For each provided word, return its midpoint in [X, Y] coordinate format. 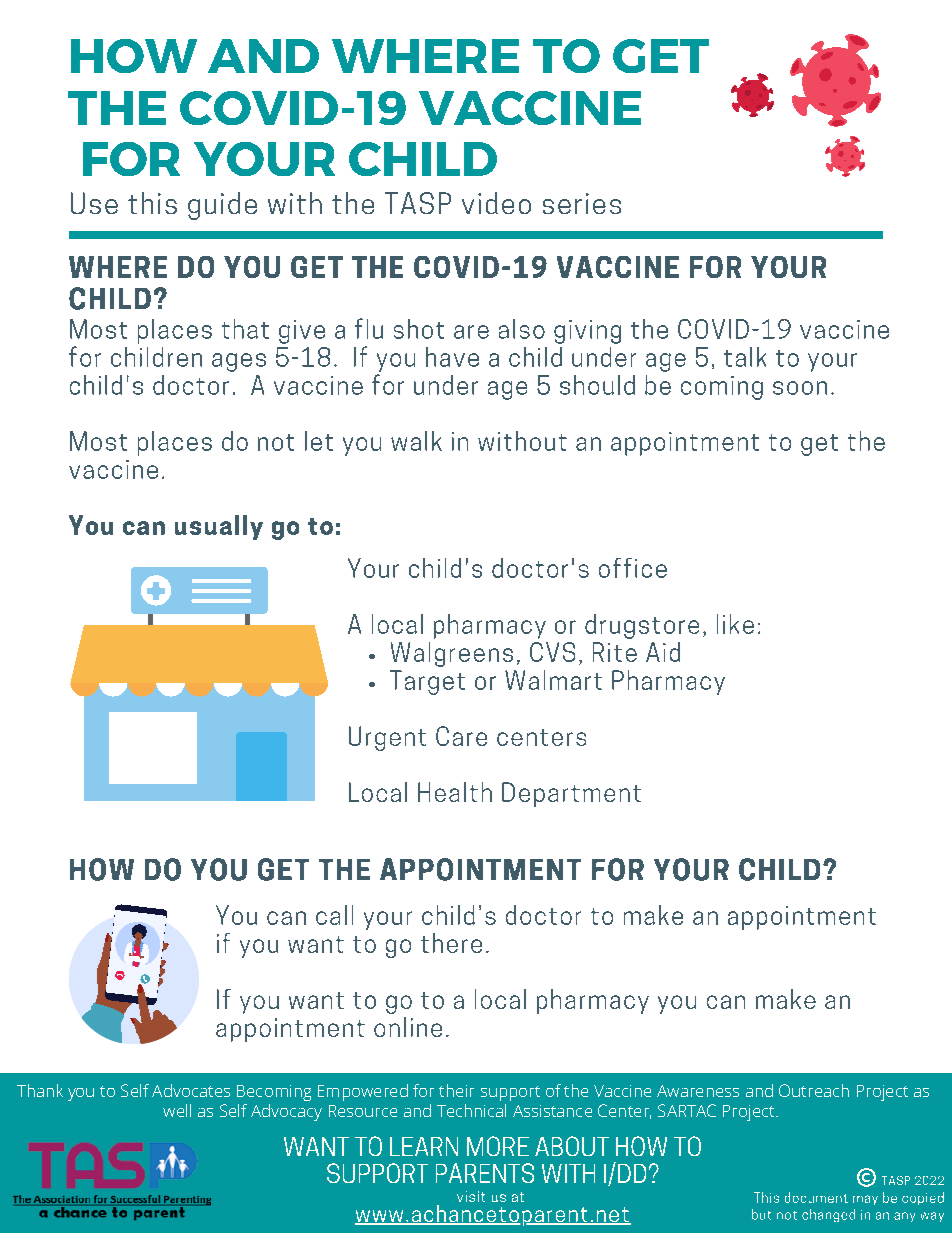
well [177, 1110]
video [496, 203]
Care [461, 736]
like [735, 624]
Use [94, 203]
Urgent [387, 738]
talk [745, 357]
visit [471, 1196]
